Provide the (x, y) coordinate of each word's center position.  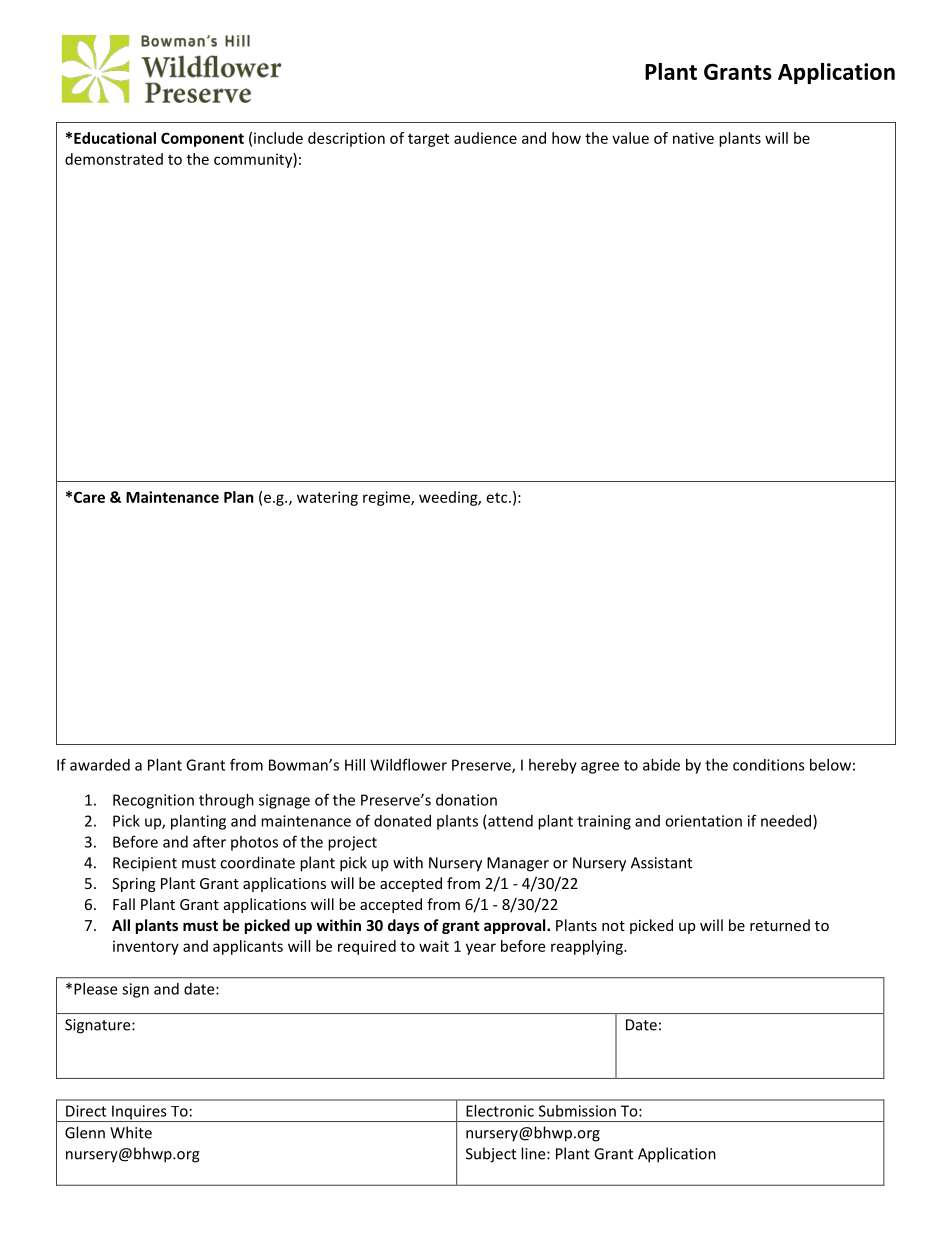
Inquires (139, 1113)
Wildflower (408, 764)
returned (780, 925)
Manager (518, 864)
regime (387, 498)
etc (498, 498)
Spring (134, 885)
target (428, 140)
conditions (769, 765)
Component (202, 139)
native (693, 138)
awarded (100, 765)
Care (89, 497)
